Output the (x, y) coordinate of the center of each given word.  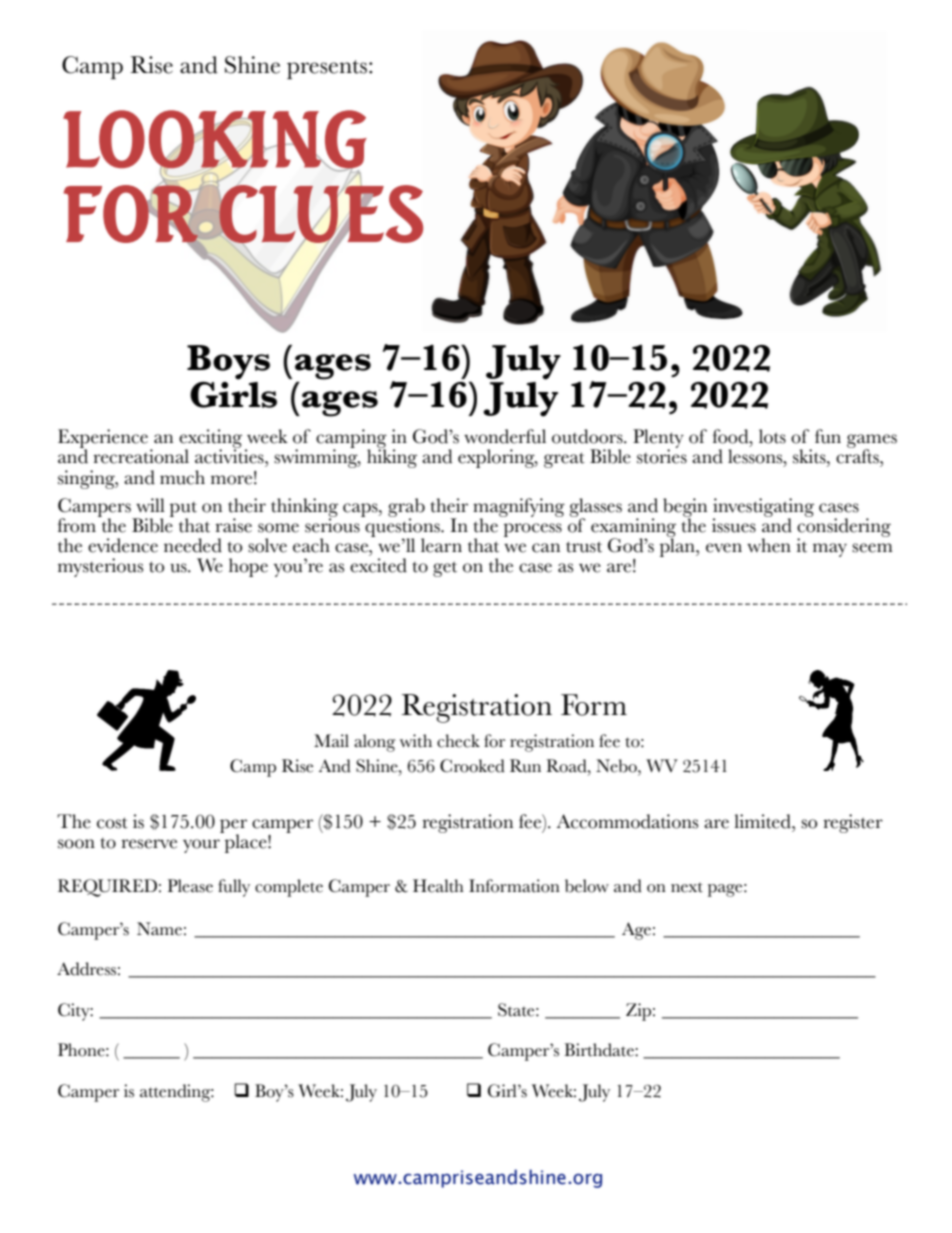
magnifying (519, 508)
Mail (331, 740)
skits (810, 456)
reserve (149, 844)
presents (327, 69)
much (182, 477)
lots (772, 436)
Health (438, 886)
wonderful (505, 436)
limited (763, 821)
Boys (228, 362)
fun (828, 436)
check (458, 741)
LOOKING (215, 140)
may (830, 550)
